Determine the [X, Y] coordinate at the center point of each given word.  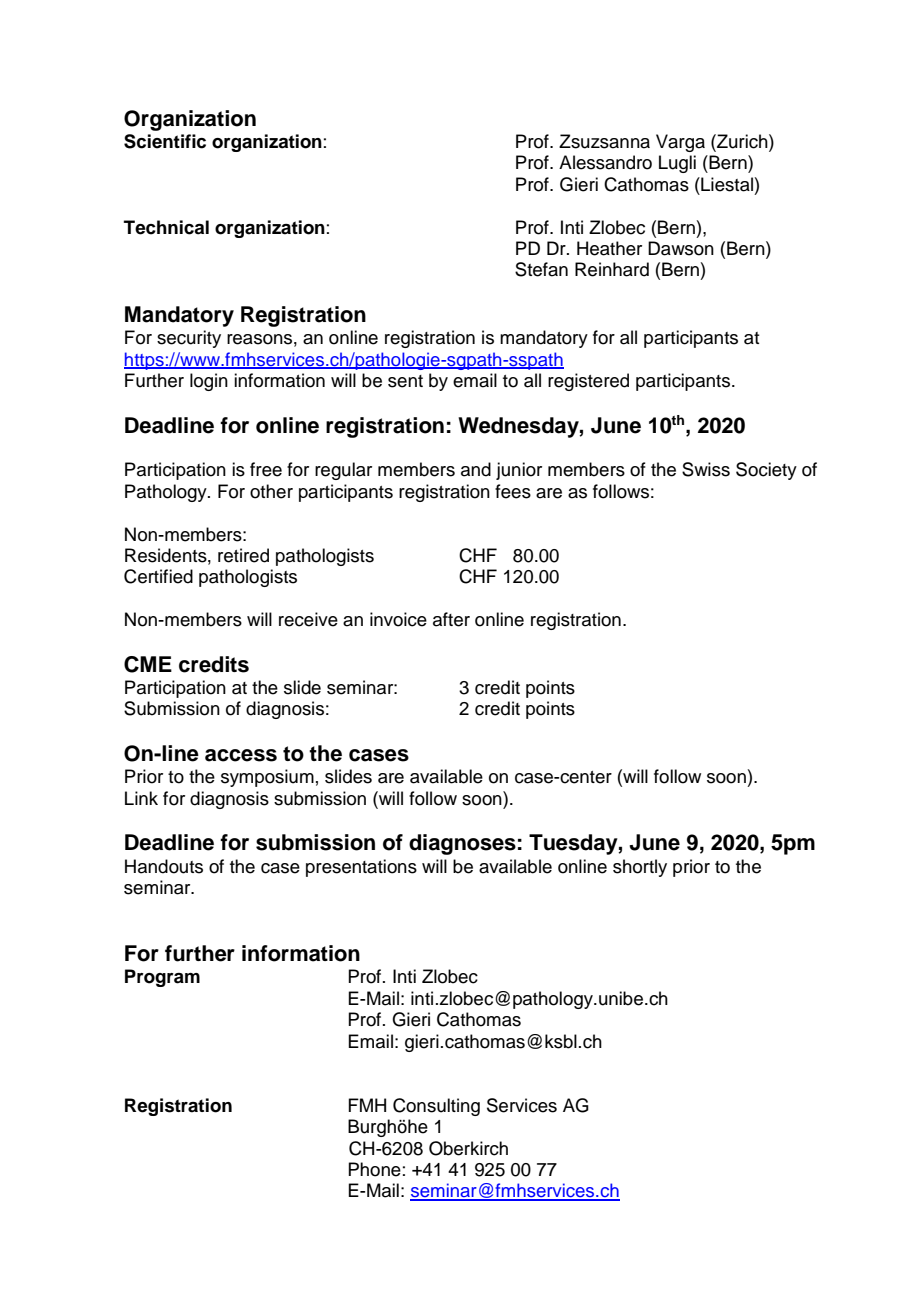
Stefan [541, 269]
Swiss [706, 469]
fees [513, 491]
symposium [267, 778]
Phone [374, 1169]
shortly [640, 868]
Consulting [436, 1107]
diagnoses [462, 844]
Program [162, 978]
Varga [680, 143]
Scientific [165, 141]
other [271, 491]
